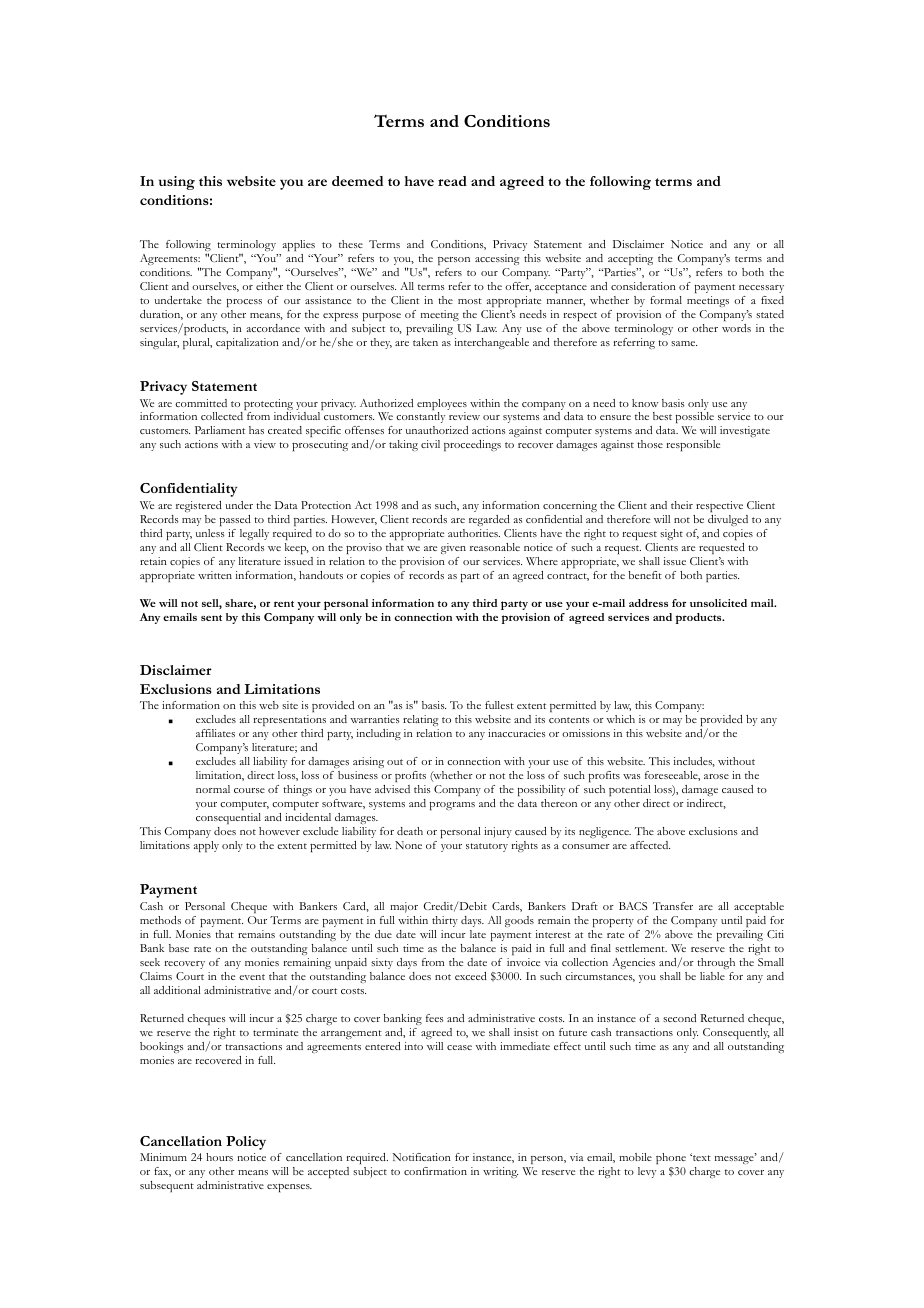 This screenshot has width=924, height=1308. What do you see at coordinates (728, 520) in the screenshot?
I see `divulged` at bounding box center [728, 520].
